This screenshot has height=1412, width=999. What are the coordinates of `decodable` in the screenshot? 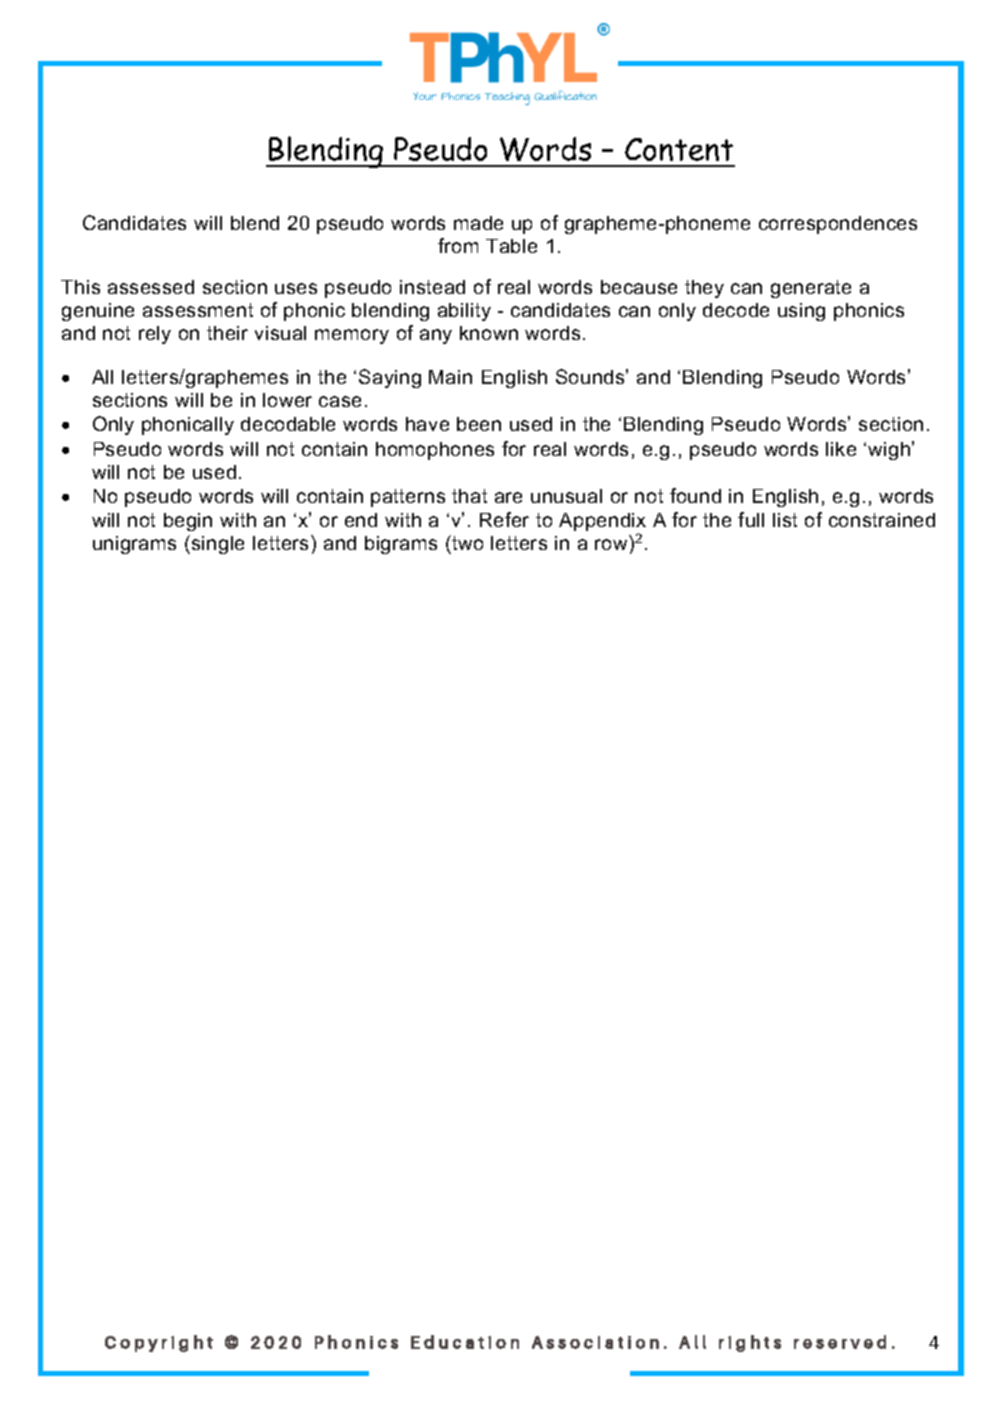 It's located at (288, 424).
